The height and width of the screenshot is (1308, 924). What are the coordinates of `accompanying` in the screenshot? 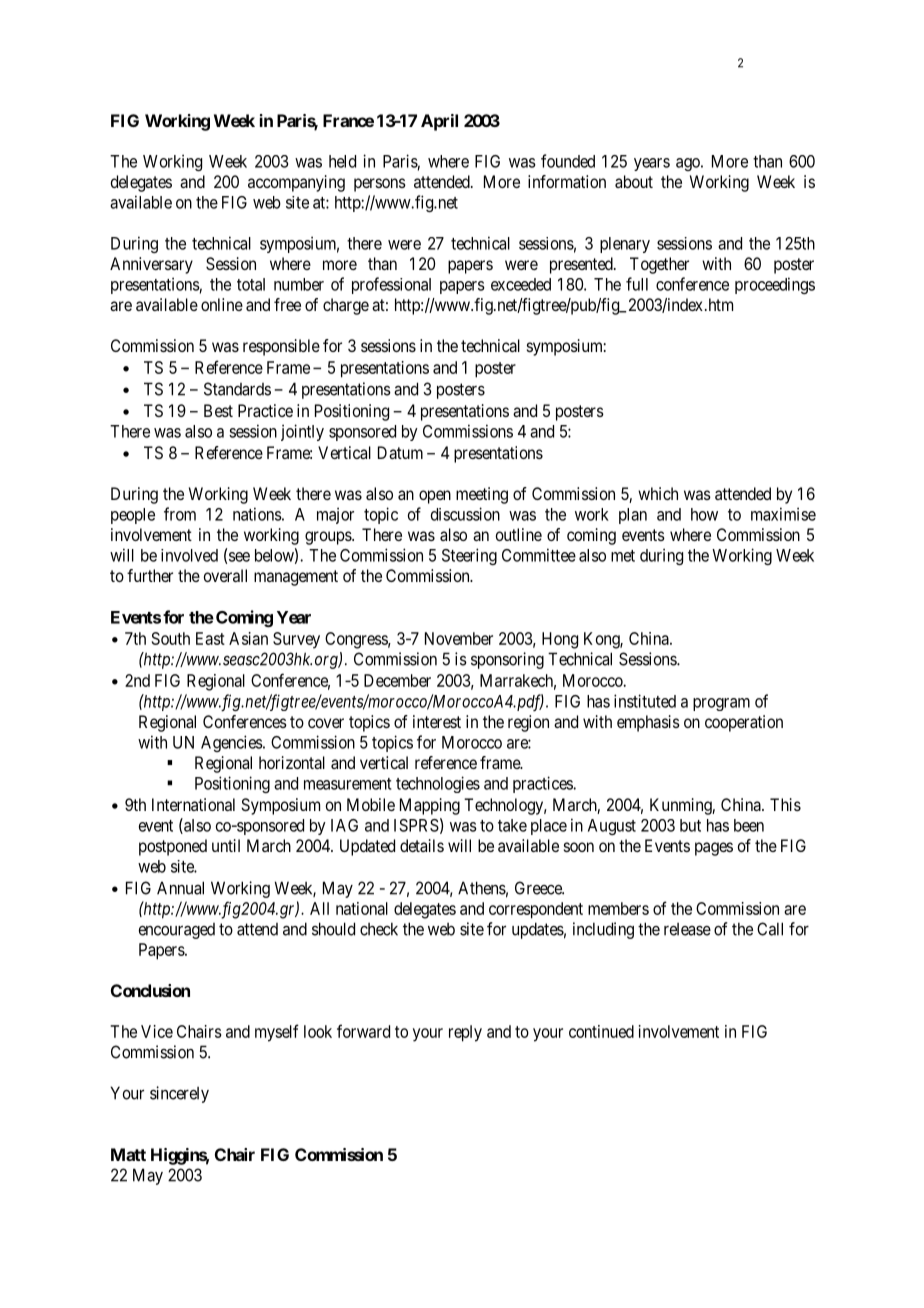 It's located at (296, 183).
